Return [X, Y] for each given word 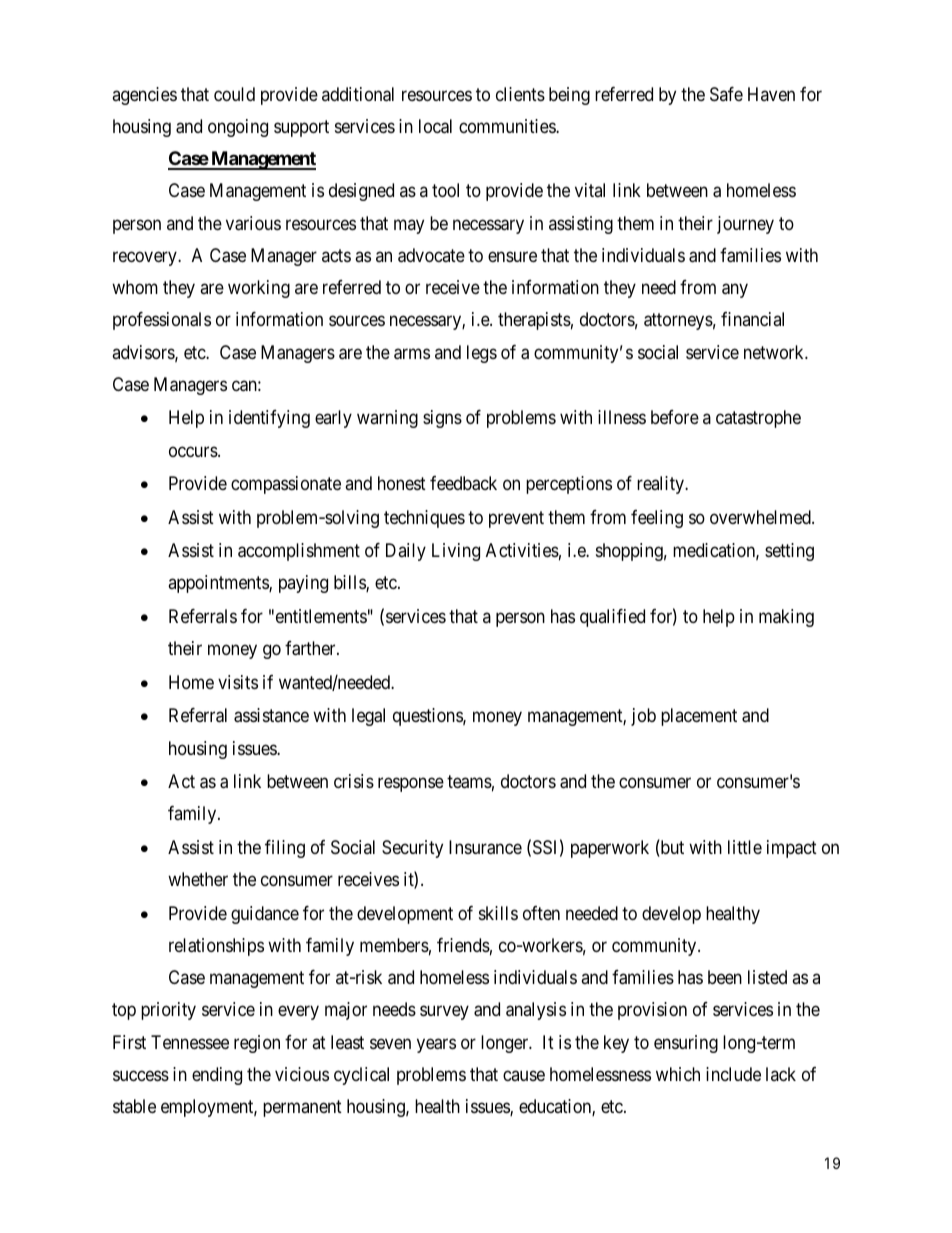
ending [217, 1076]
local [435, 126]
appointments [219, 584]
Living [456, 552]
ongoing [238, 128]
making [786, 618]
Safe [726, 94]
